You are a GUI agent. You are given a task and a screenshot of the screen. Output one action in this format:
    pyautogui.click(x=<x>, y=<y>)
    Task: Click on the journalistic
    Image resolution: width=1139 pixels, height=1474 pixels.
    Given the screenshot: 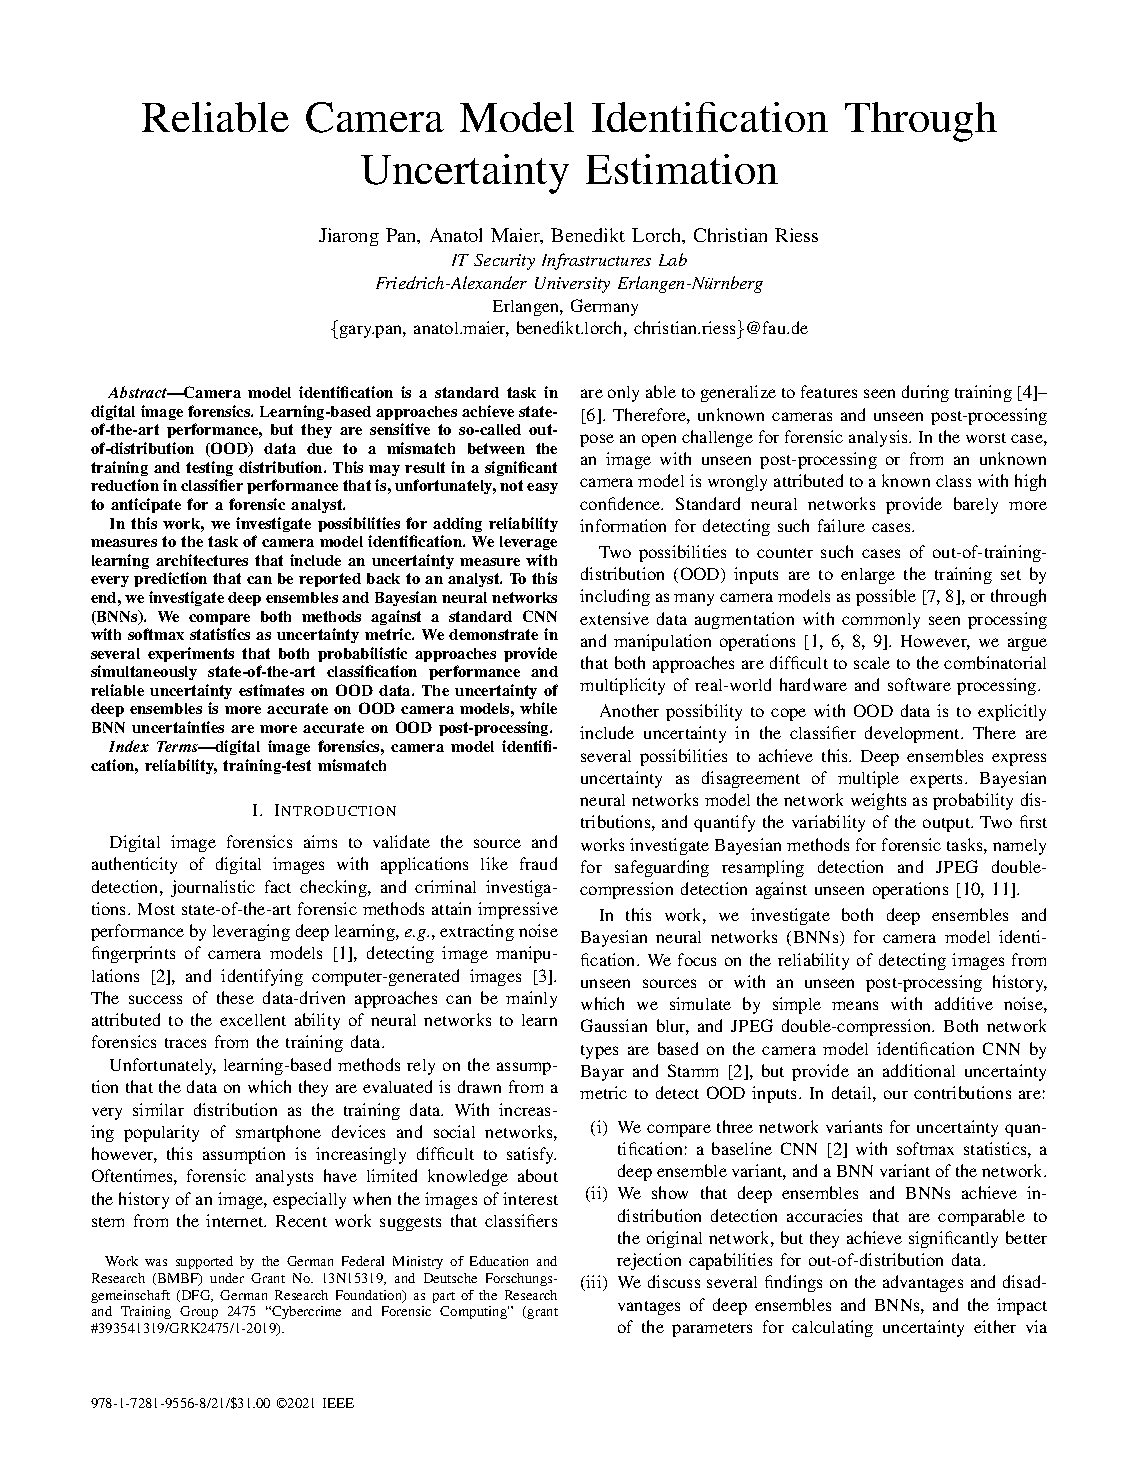 What is the action you would take?
    pyautogui.click(x=213, y=888)
